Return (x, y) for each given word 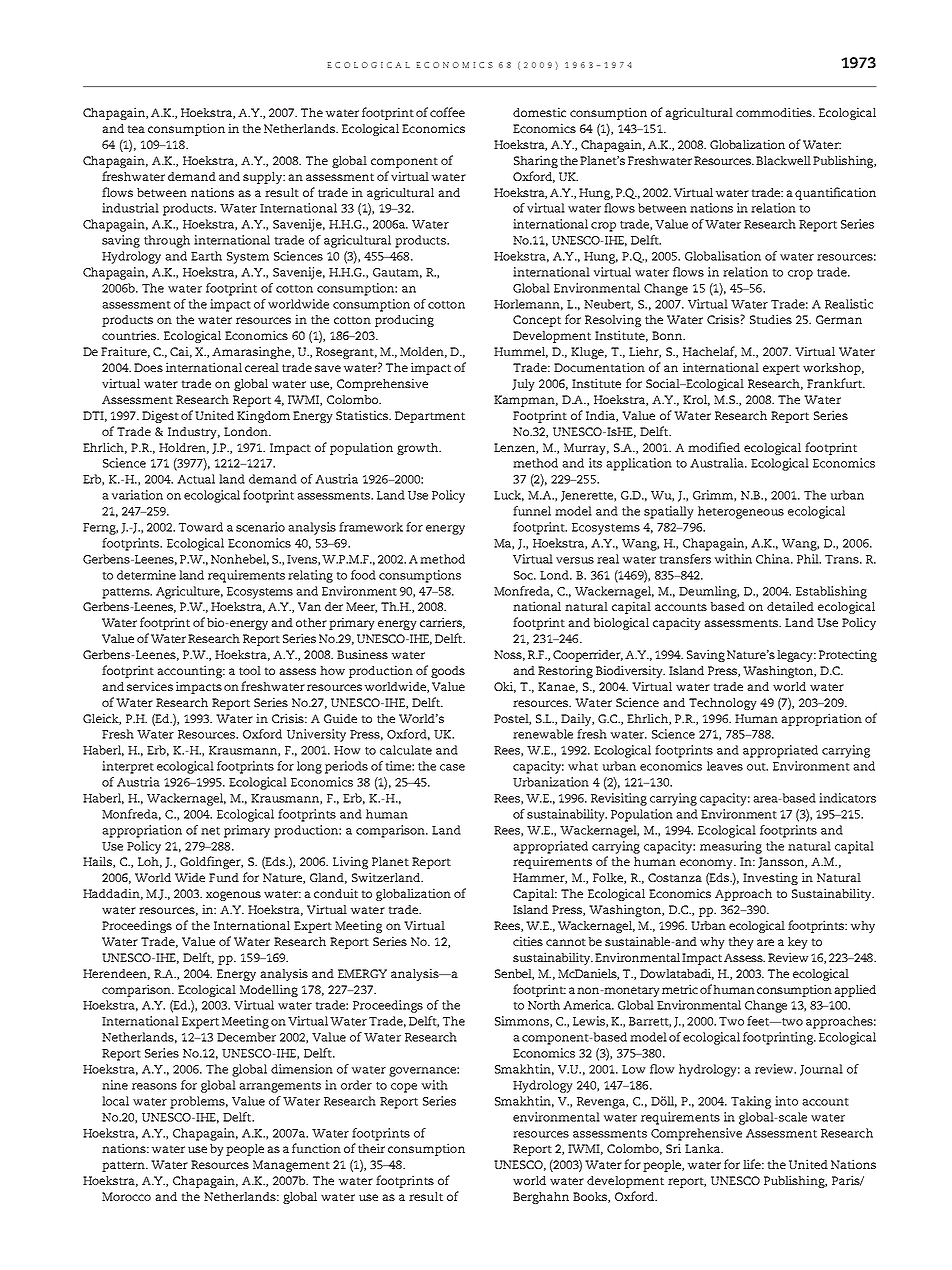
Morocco (126, 1196)
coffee (447, 112)
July (523, 385)
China (774, 559)
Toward (201, 527)
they (741, 943)
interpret (128, 767)
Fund (224, 877)
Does (148, 367)
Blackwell (783, 160)
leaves (725, 766)
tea (136, 129)
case (452, 767)
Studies (771, 319)
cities (528, 941)
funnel (532, 511)
